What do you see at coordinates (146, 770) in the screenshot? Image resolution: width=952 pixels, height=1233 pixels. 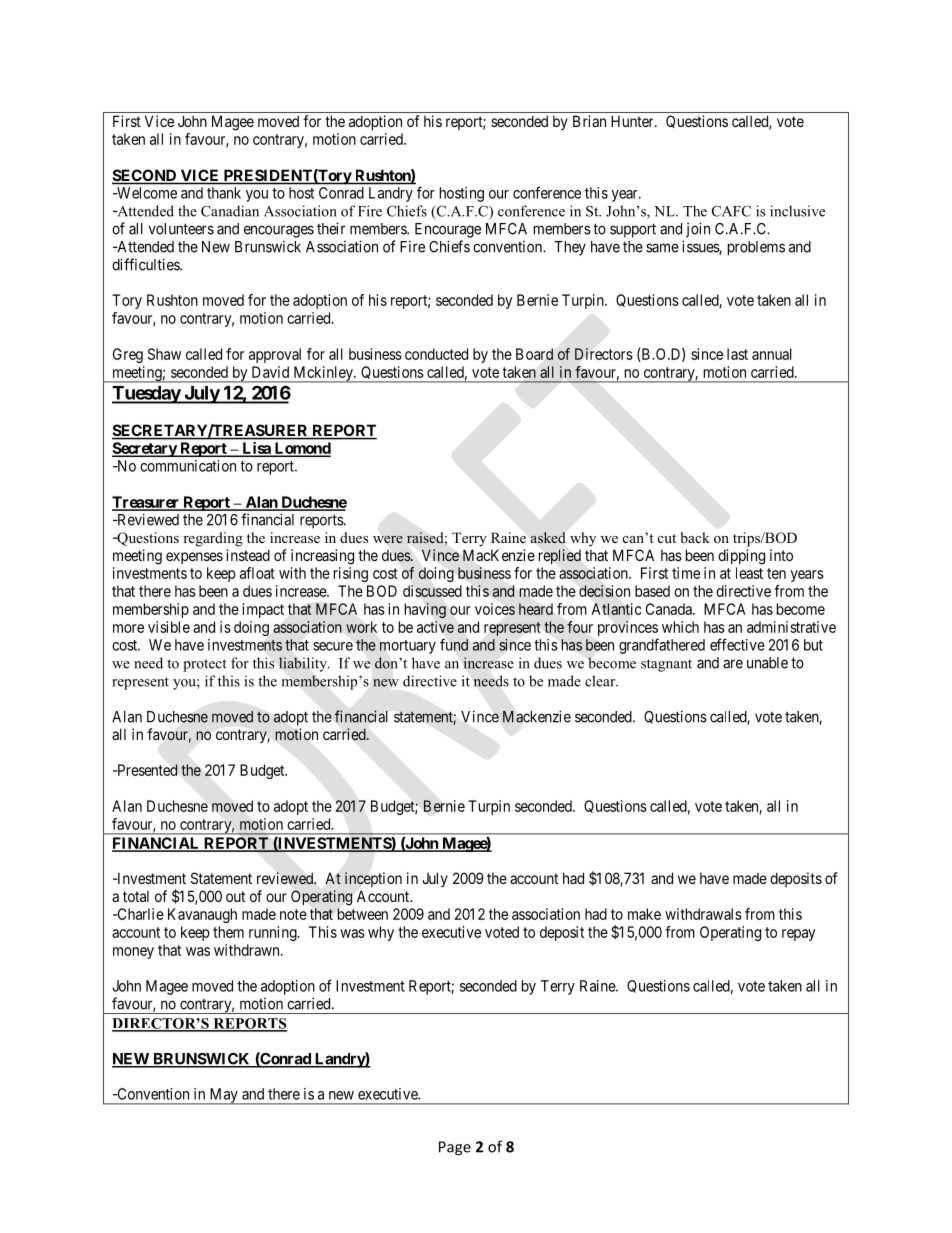 I see `Presented` at bounding box center [146, 770].
